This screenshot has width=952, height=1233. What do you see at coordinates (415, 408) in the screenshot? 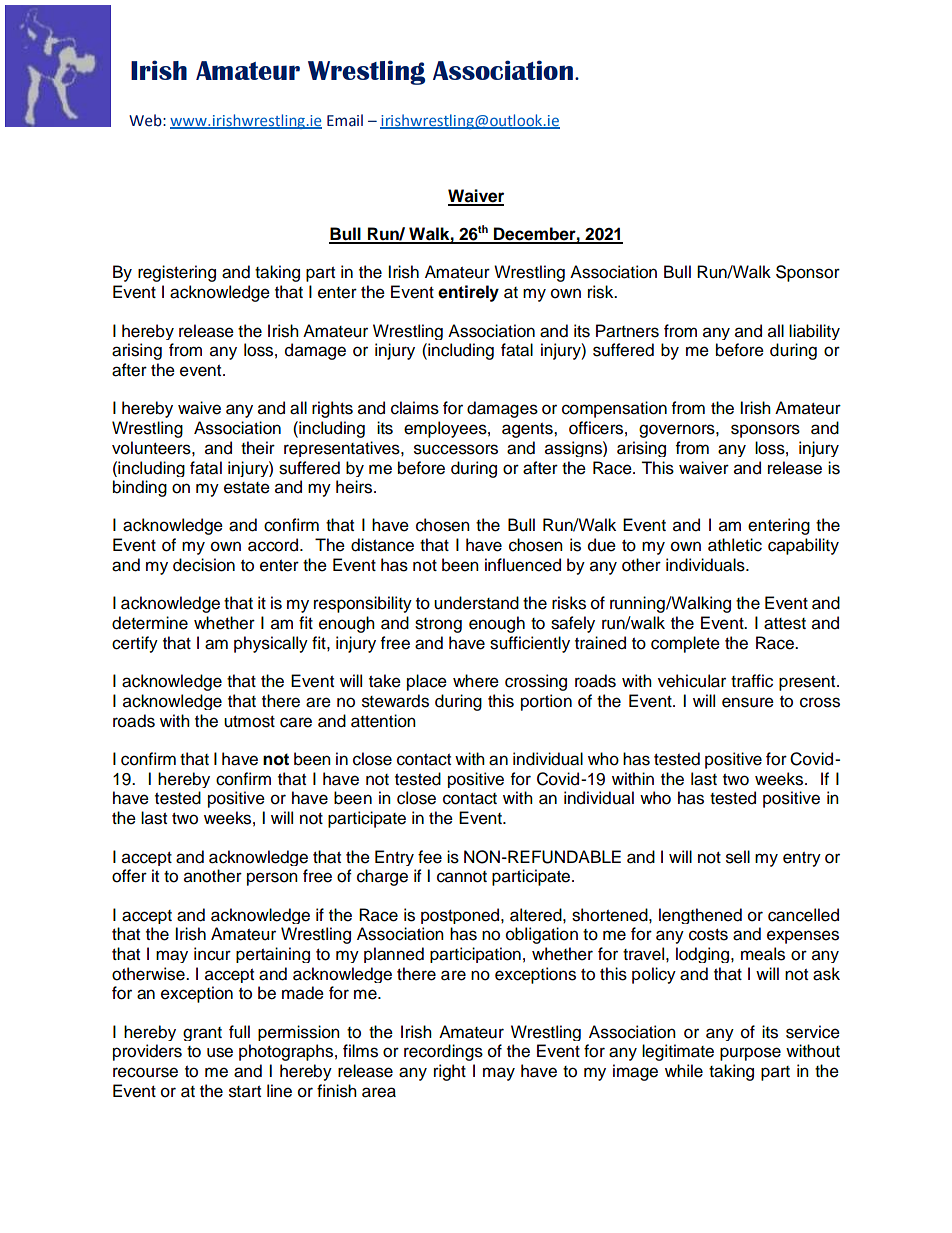
I see `claims` at bounding box center [415, 408].
